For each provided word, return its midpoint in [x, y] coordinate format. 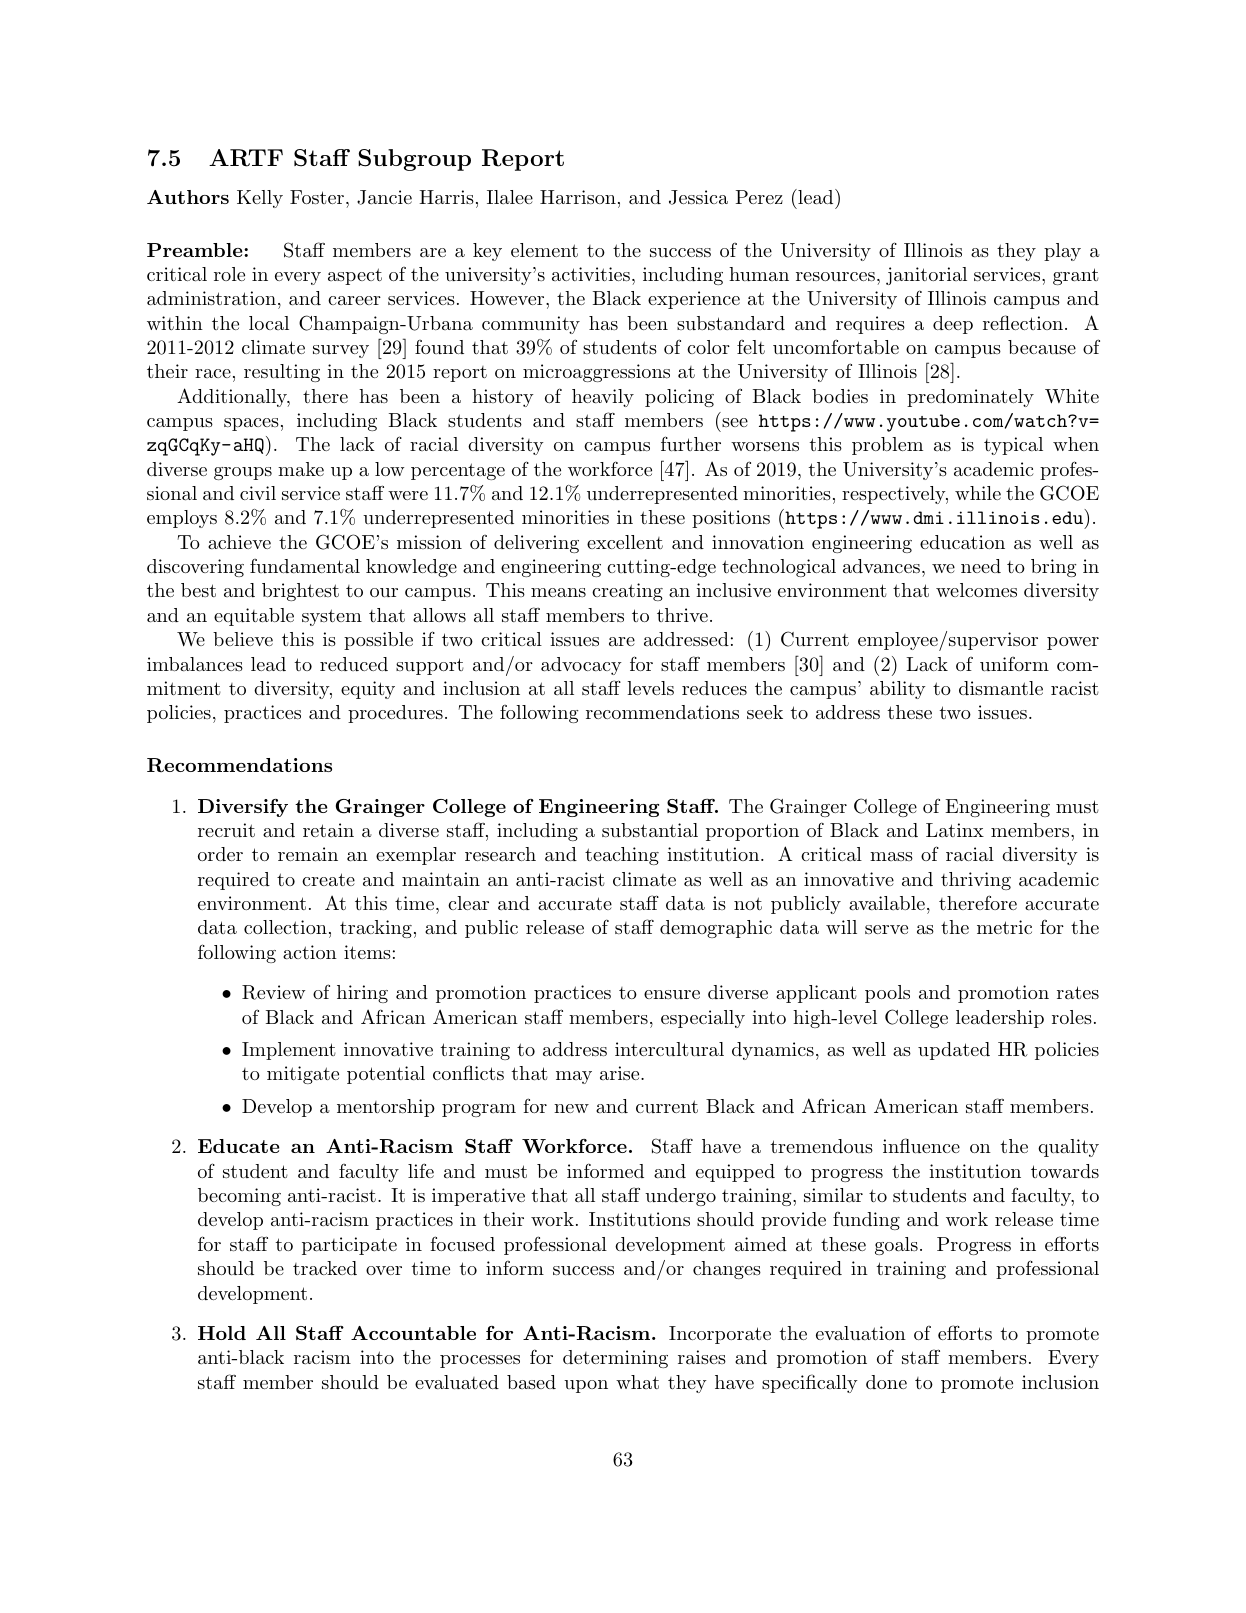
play [1062, 252]
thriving [976, 881]
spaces [251, 424]
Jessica [698, 197]
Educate [239, 1146]
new [571, 1108]
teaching [622, 856]
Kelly [260, 199]
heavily [603, 398]
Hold [222, 1333]
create [328, 879]
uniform [1014, 664]
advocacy [581, 666]
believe [243, 639]
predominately [970, 398]
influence [921, 1145]
